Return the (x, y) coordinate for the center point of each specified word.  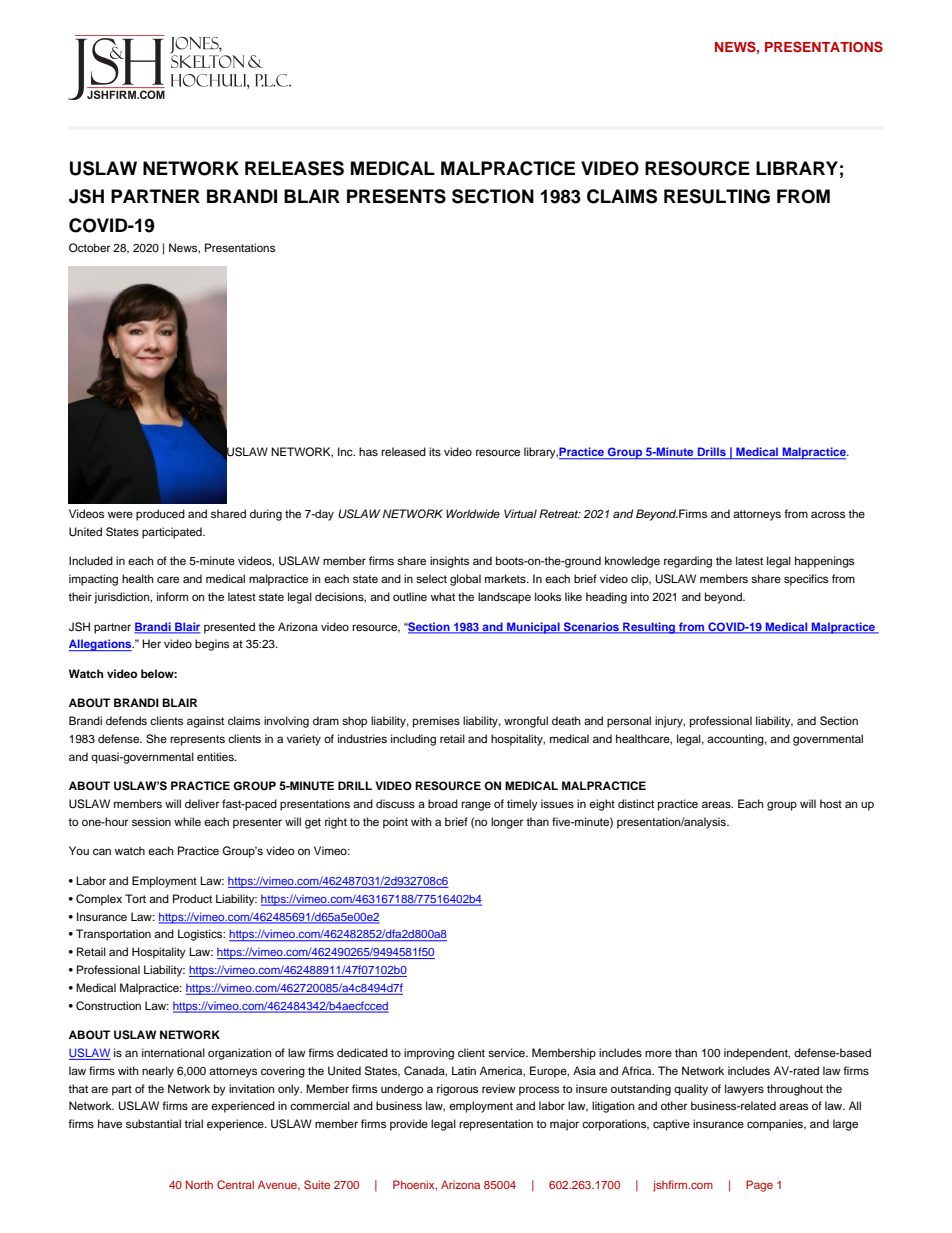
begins (212, 645)
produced (160, 515)
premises (436, 722)
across (828, 514)
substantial (153, 1123)
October (89, 247)
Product (192, 898)
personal (629, 722)
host (831, 803)
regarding (688, 562)
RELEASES (294, 168)
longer (507, 823)
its (435, 451)
